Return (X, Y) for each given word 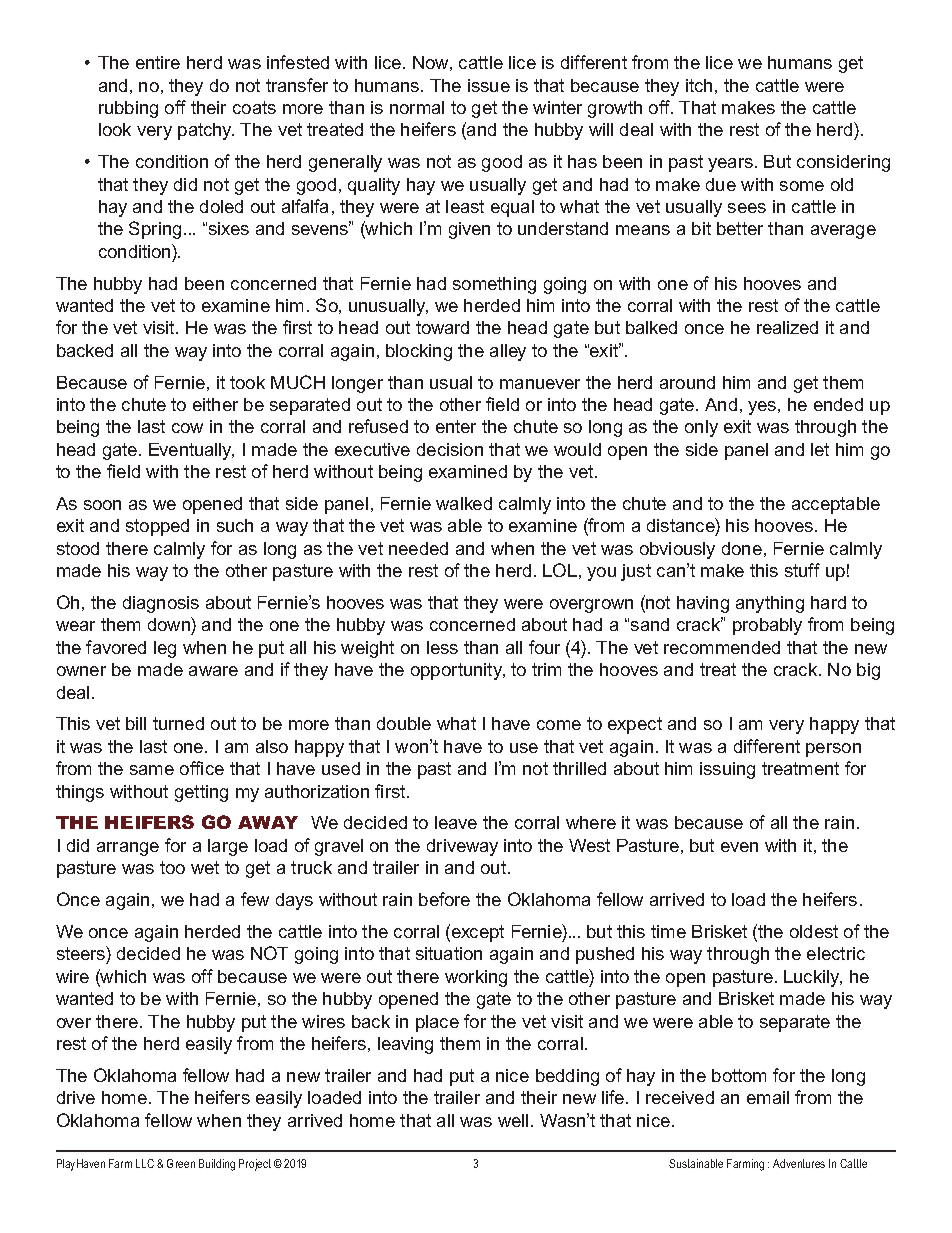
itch (699, 85)
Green (181, 1163)
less (442, 647)
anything (770, 604)
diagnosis (161, 604)
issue (489, 85)
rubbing (128, 109)
